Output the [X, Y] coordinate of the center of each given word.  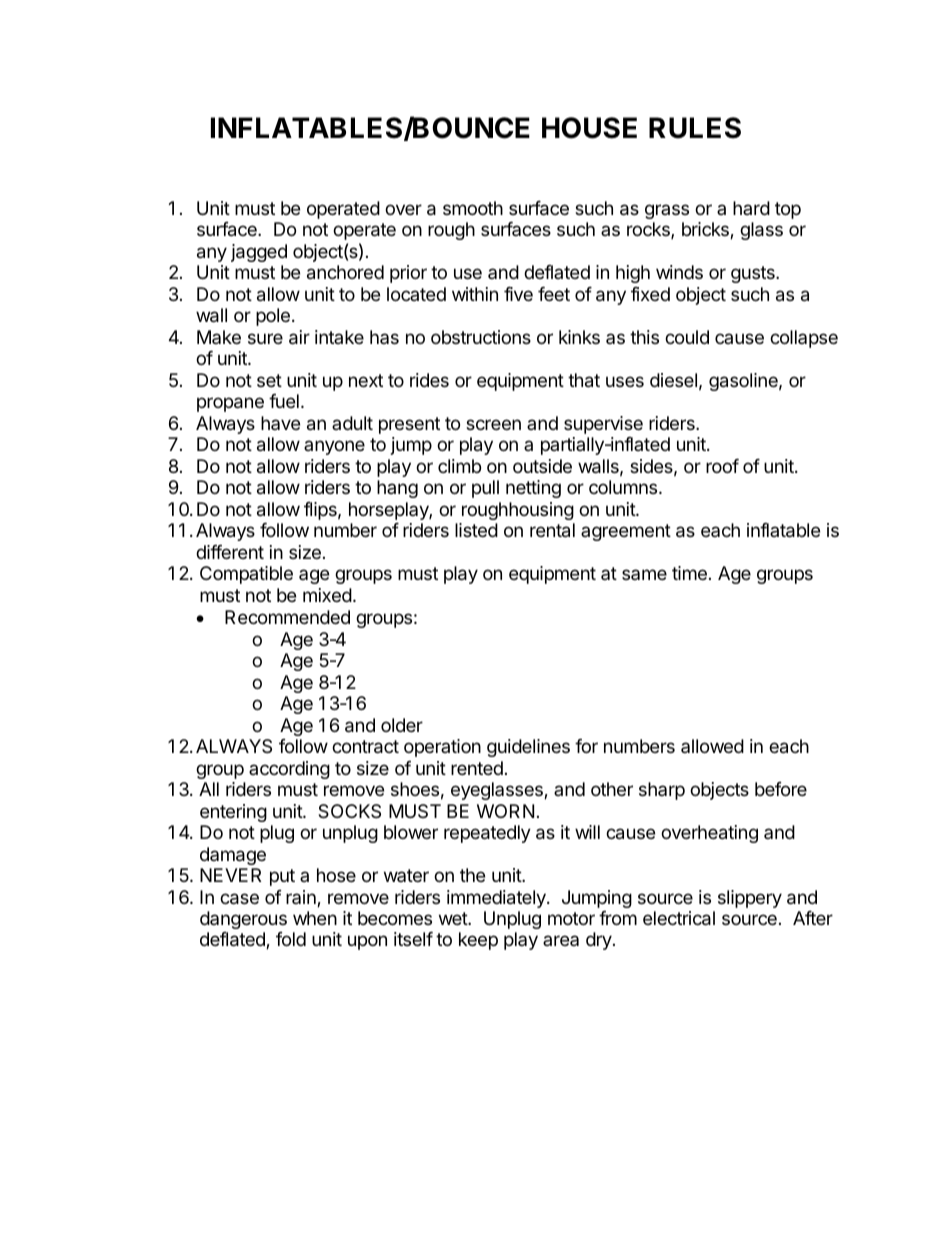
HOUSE [589, 128]
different [230, 552]
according [289, 770]
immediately [497, 899]
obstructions [481, 337]
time [689, 573]
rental [552, 530]
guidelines [528, 748]
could [687, 337]
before [781, 789]
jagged [259, 253]
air [299, 337]
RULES [695, 128]
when [315, 918]
